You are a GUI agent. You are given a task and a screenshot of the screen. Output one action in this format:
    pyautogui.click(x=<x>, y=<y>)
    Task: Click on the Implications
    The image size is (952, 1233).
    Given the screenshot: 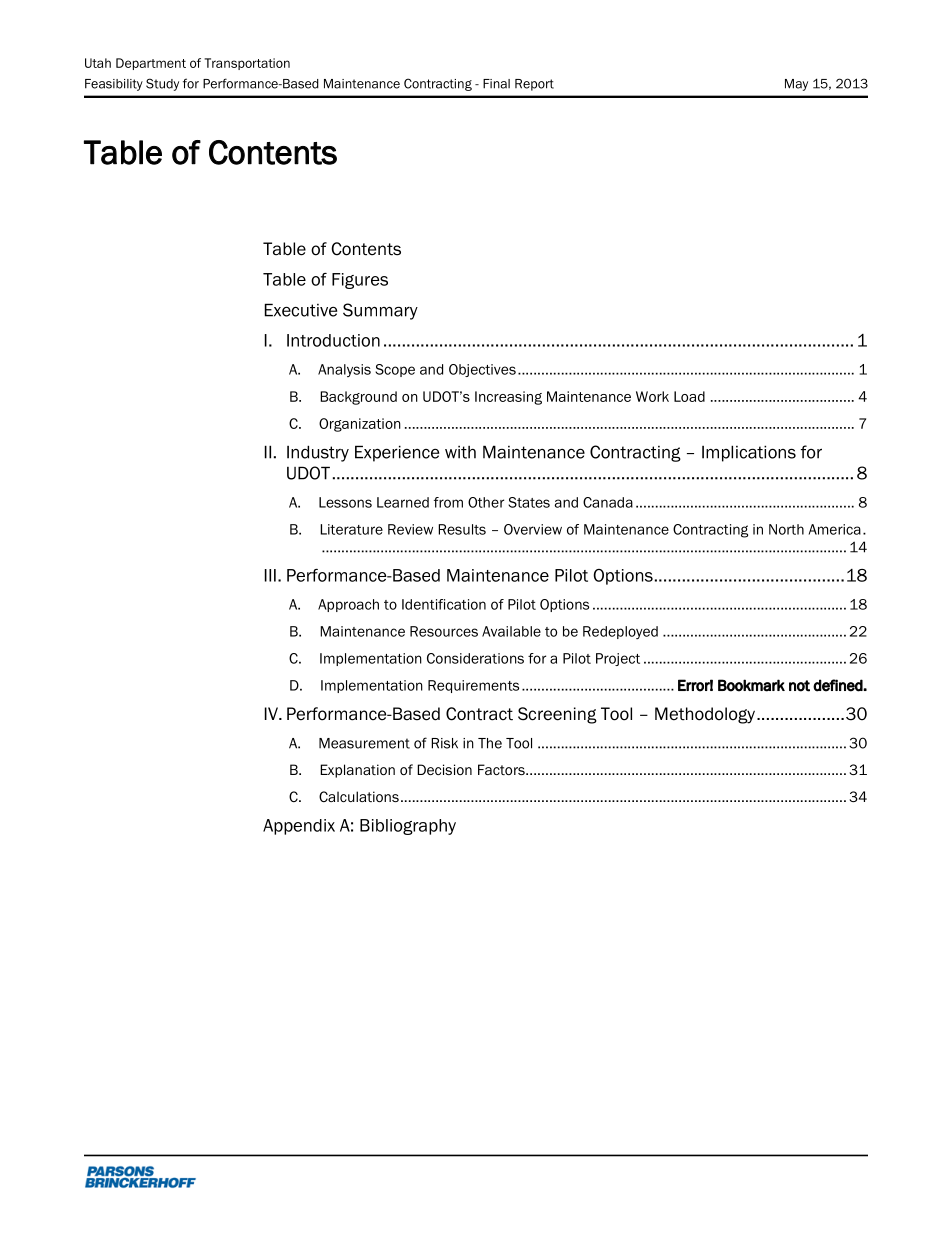 What is the action you would take?
    pyautogui.click(x=749, y=453)
